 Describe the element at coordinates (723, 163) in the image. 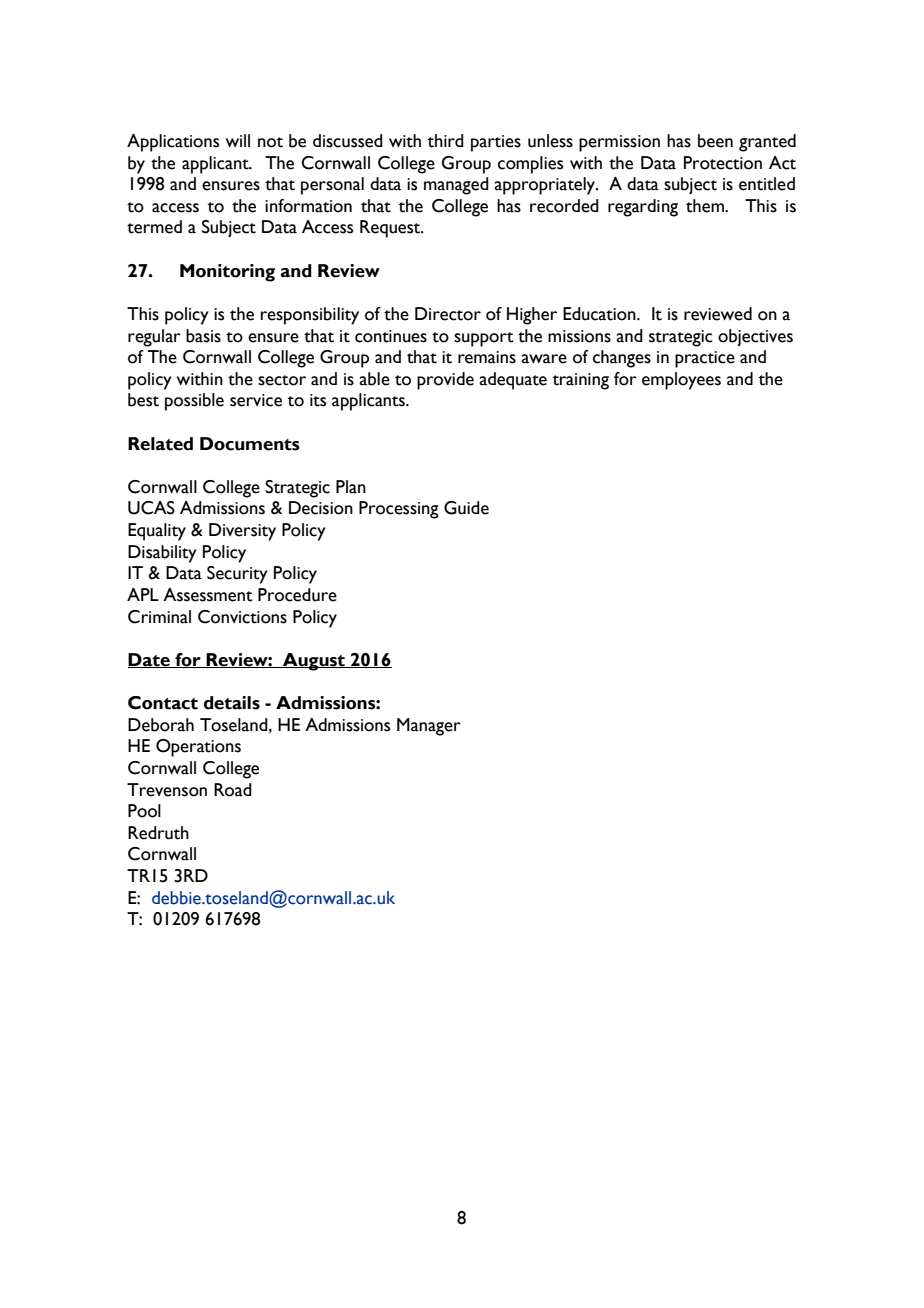

I see `Protection` at that location.
